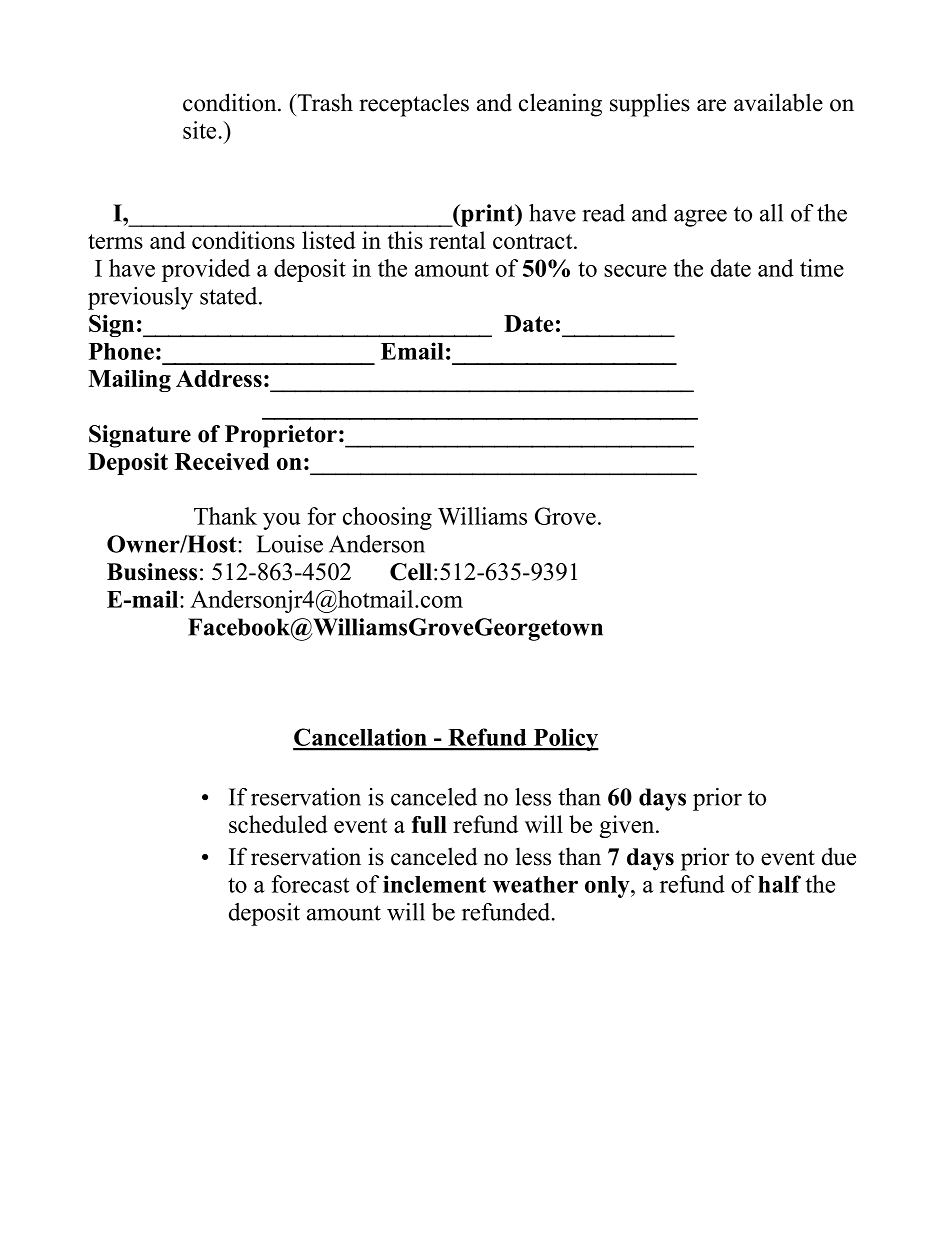 The image size is (952, 1233). I want to click on choosing, so click(387, 518).
